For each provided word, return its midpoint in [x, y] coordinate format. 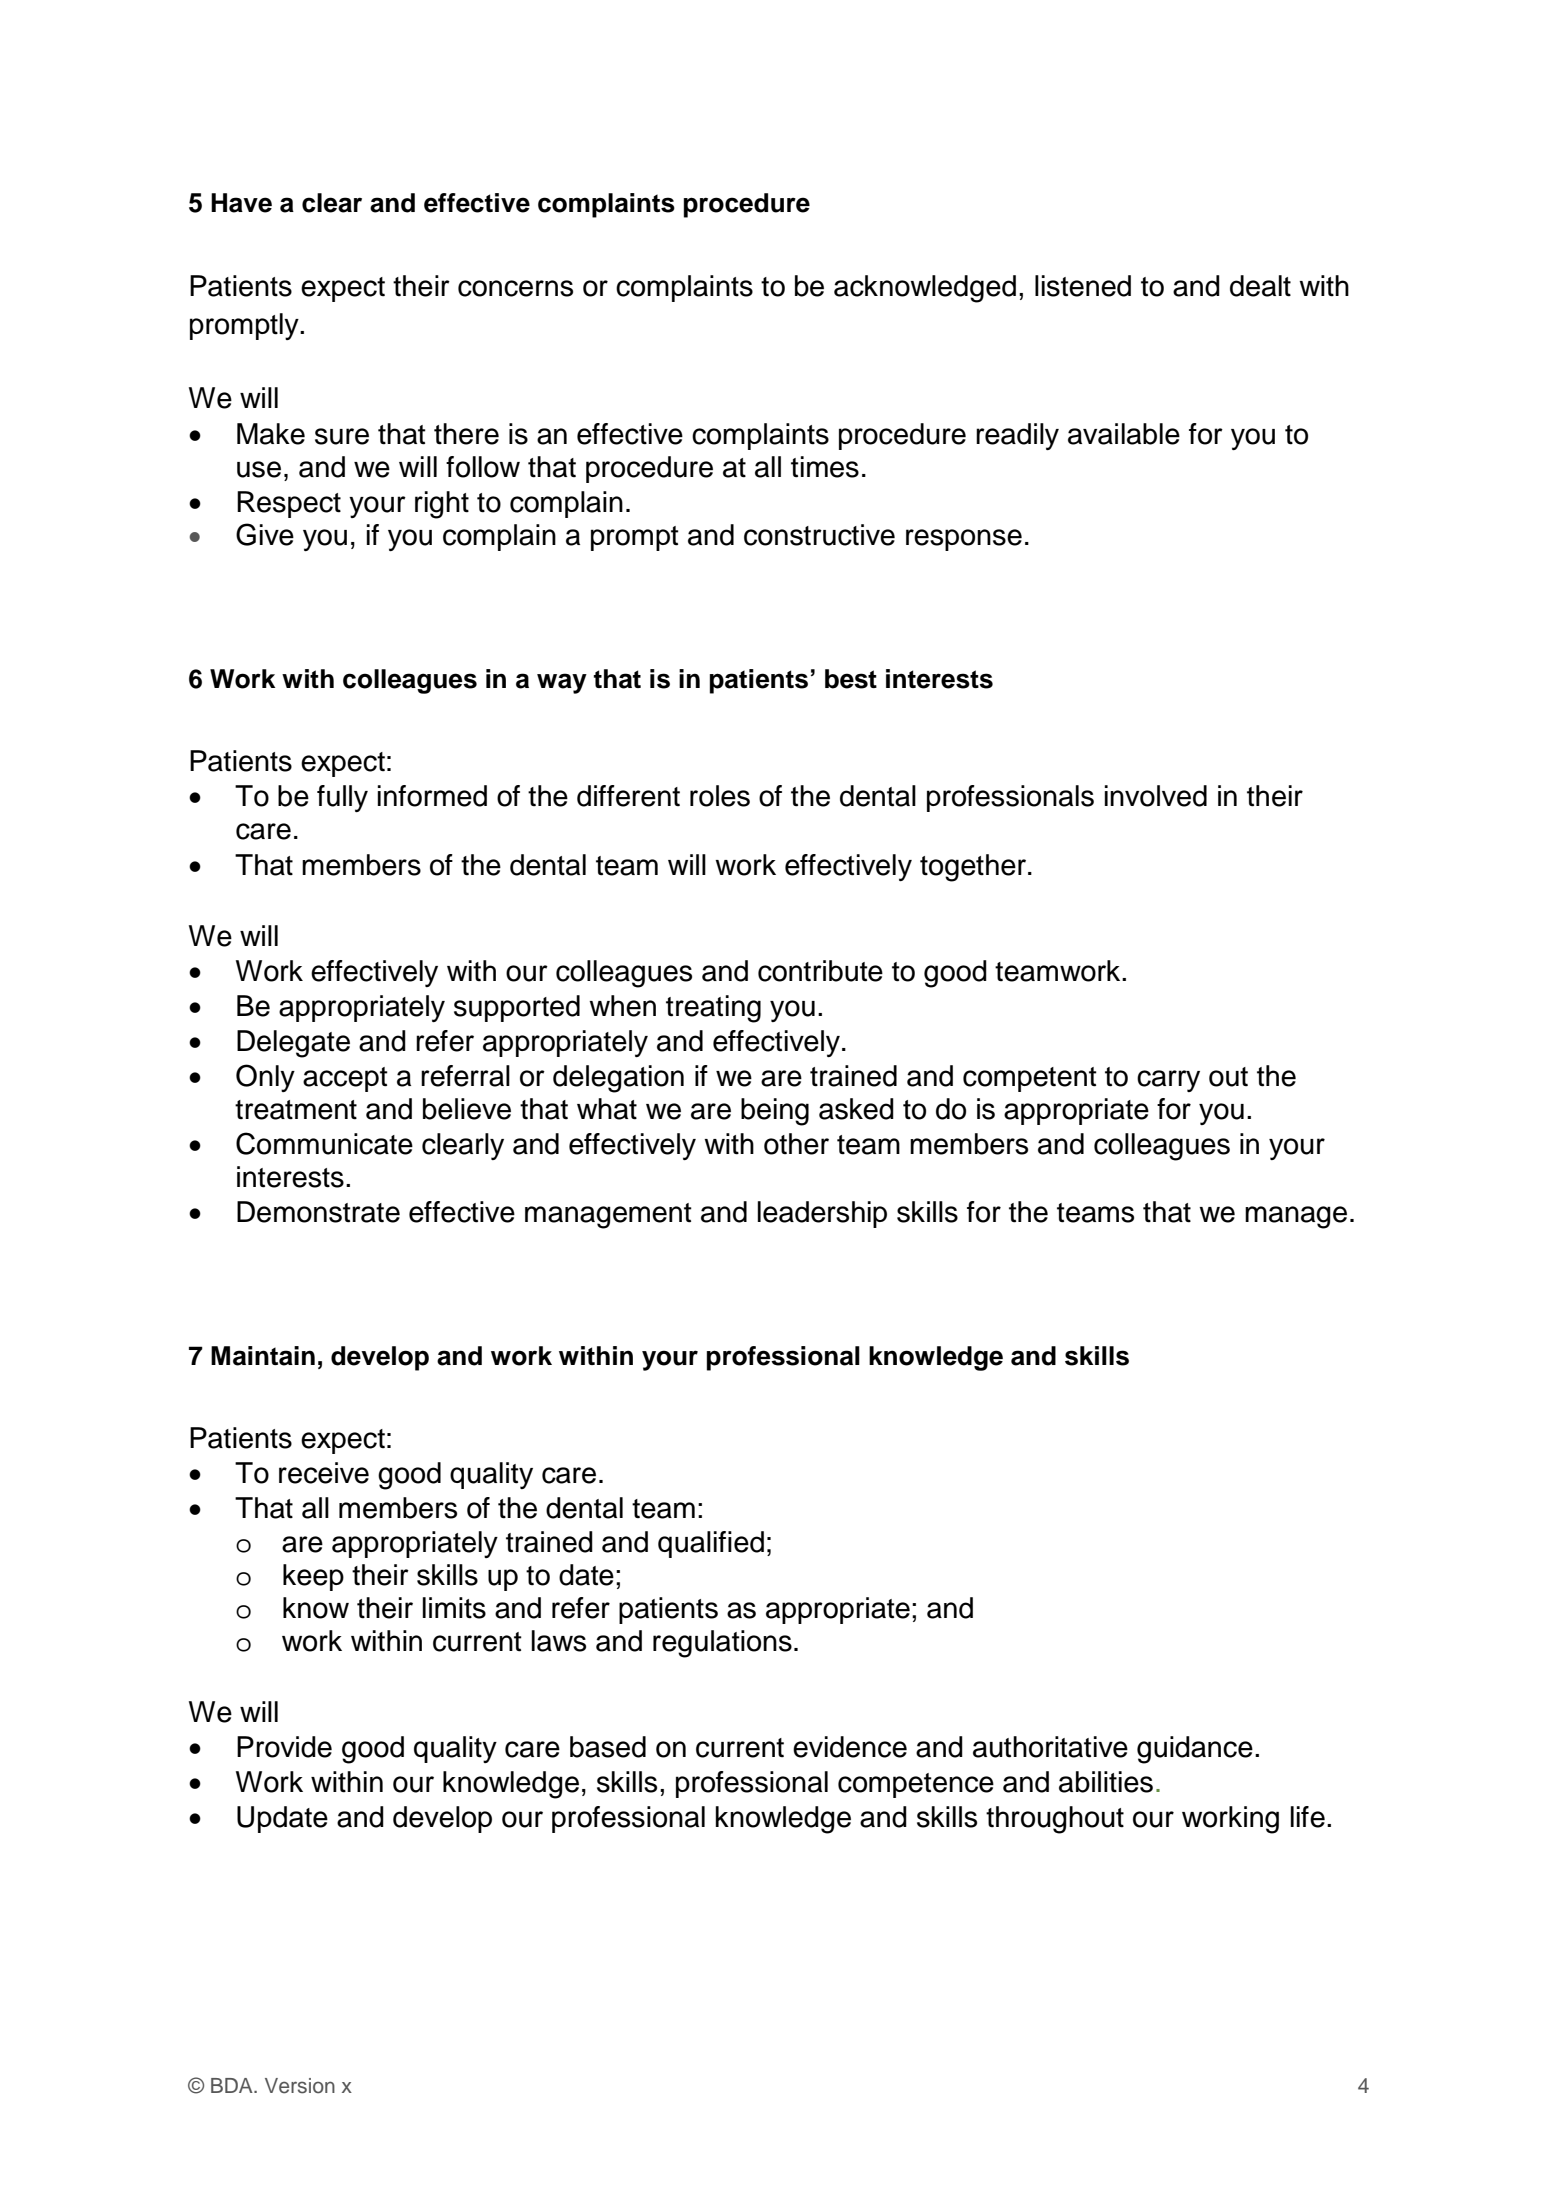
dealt [1260, 286]
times [825, 467]
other [796, 1144]
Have [241, 203]
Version [300, 2086]
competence [916, 1785]
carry [1168, 1081]
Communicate [324, 1143]
